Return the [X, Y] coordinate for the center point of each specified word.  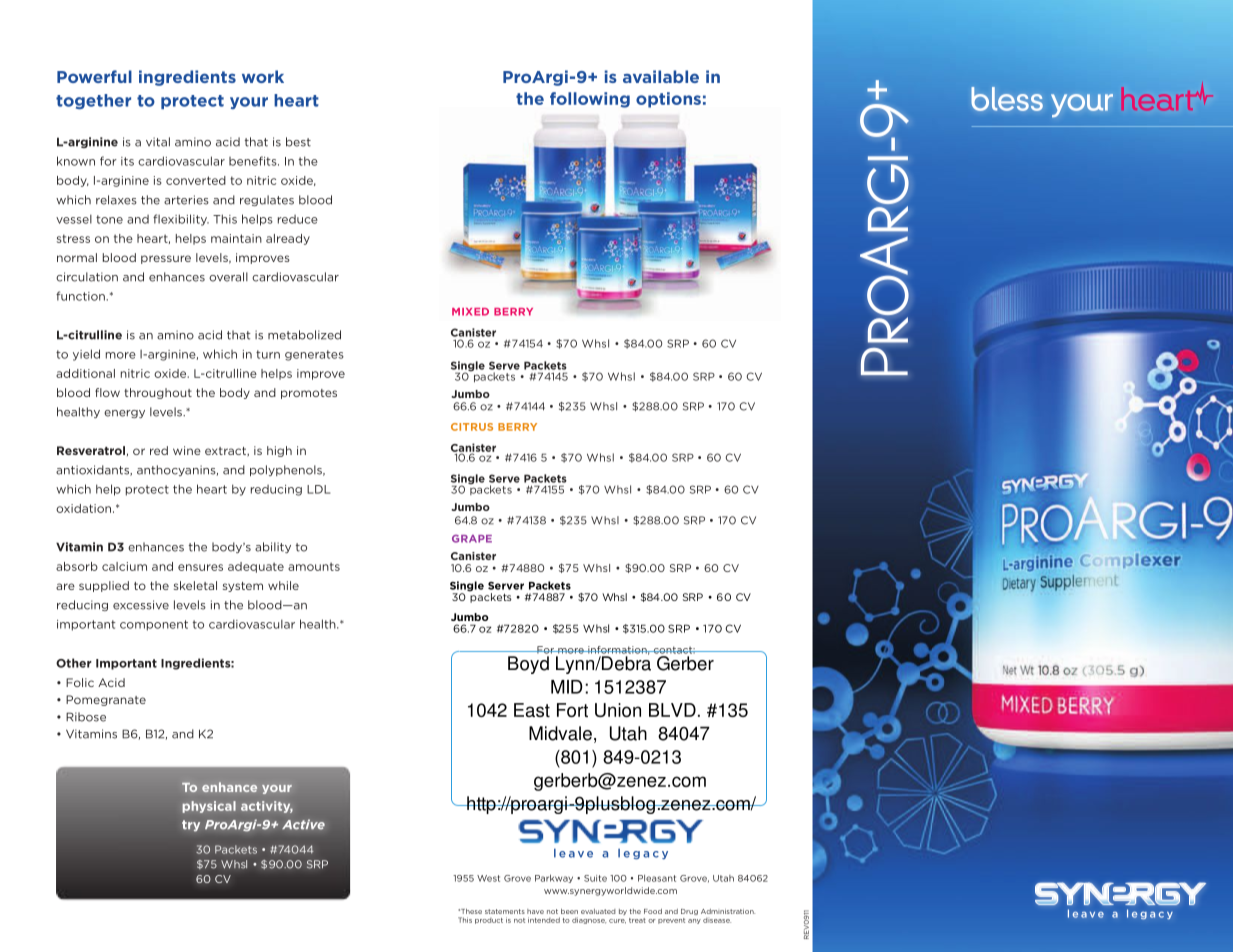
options [668, 100]
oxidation [85, 508]
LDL [318, 489]
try [191, 826]
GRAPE [472, 539]
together [93, 101]
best [298, 142]
